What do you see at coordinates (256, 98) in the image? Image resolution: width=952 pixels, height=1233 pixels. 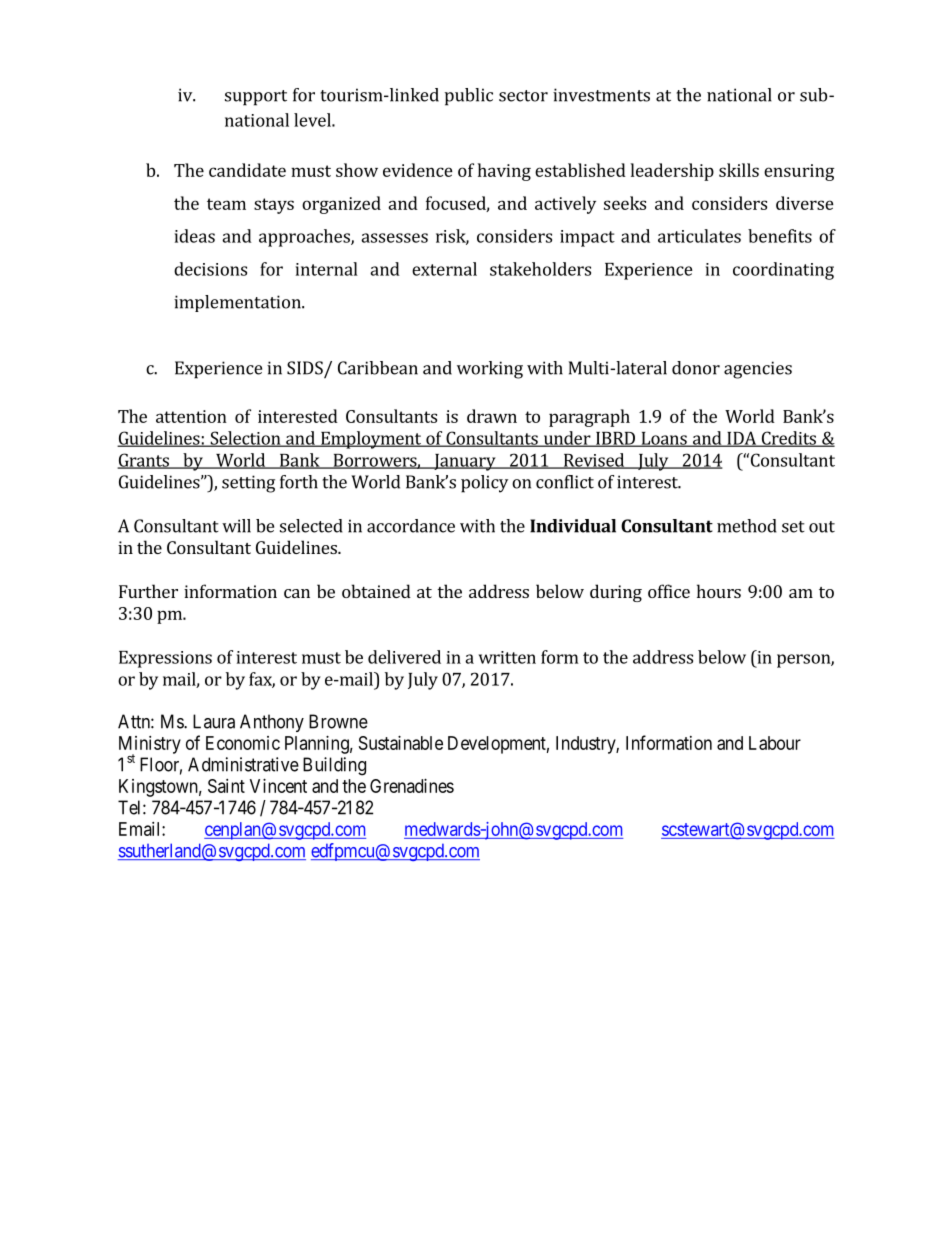 I see `support` at bounding box center [256, 98].
